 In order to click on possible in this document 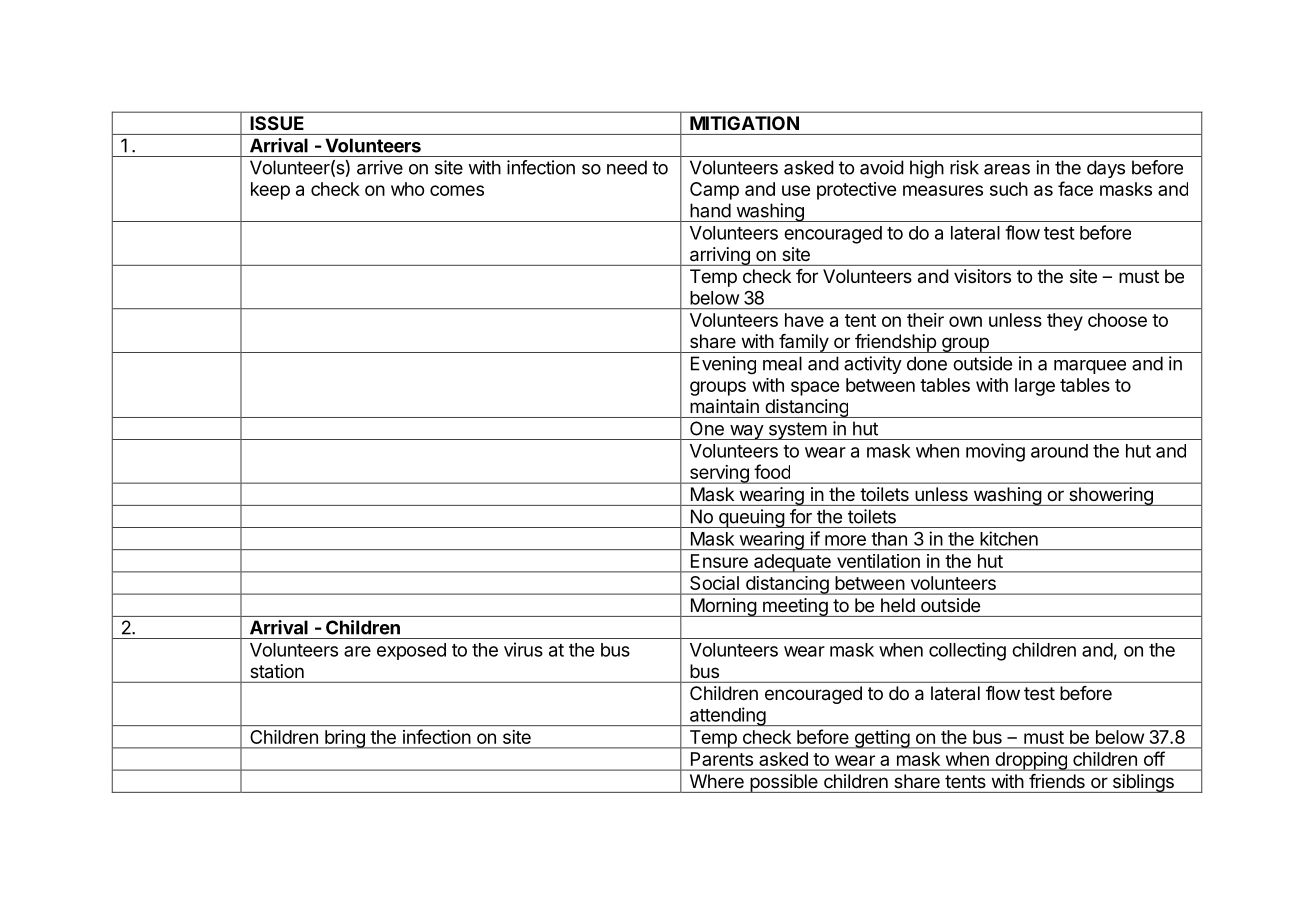, I will do `click(784, 783)`.
